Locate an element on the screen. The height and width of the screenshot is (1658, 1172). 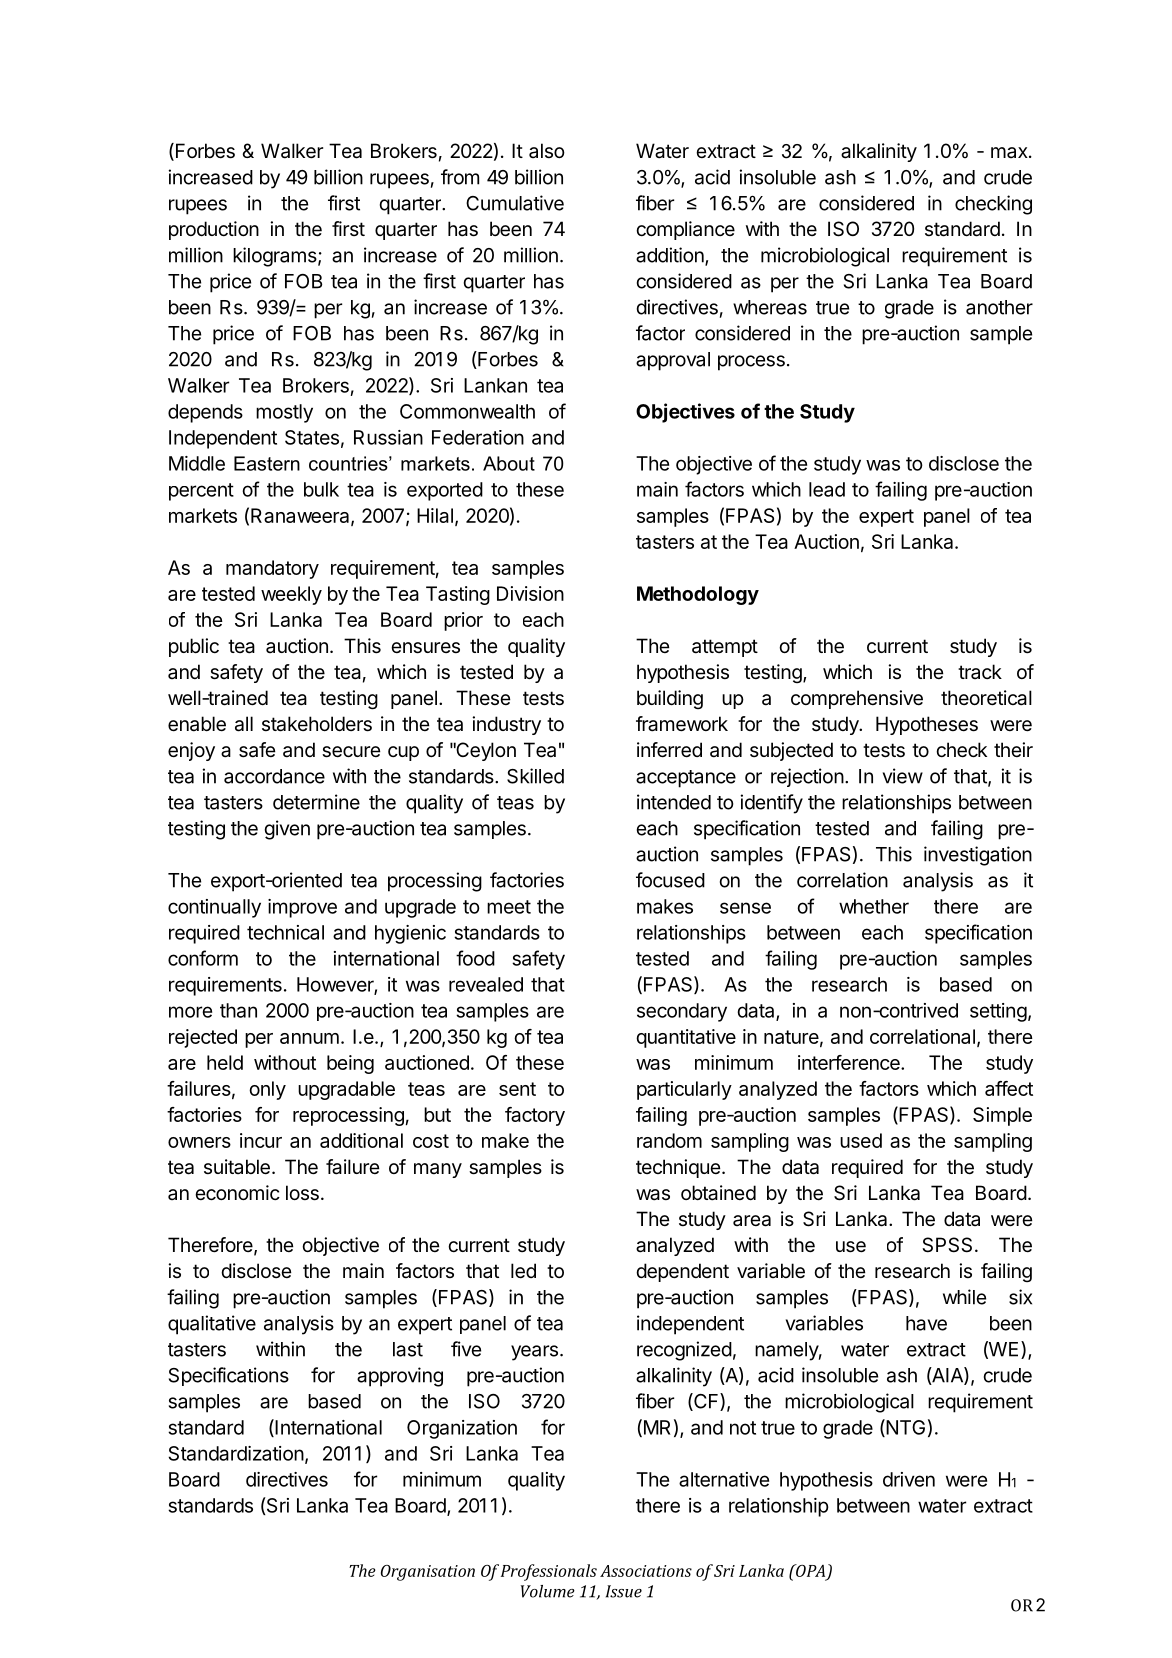
intended is located at coordinates (674, 802).
